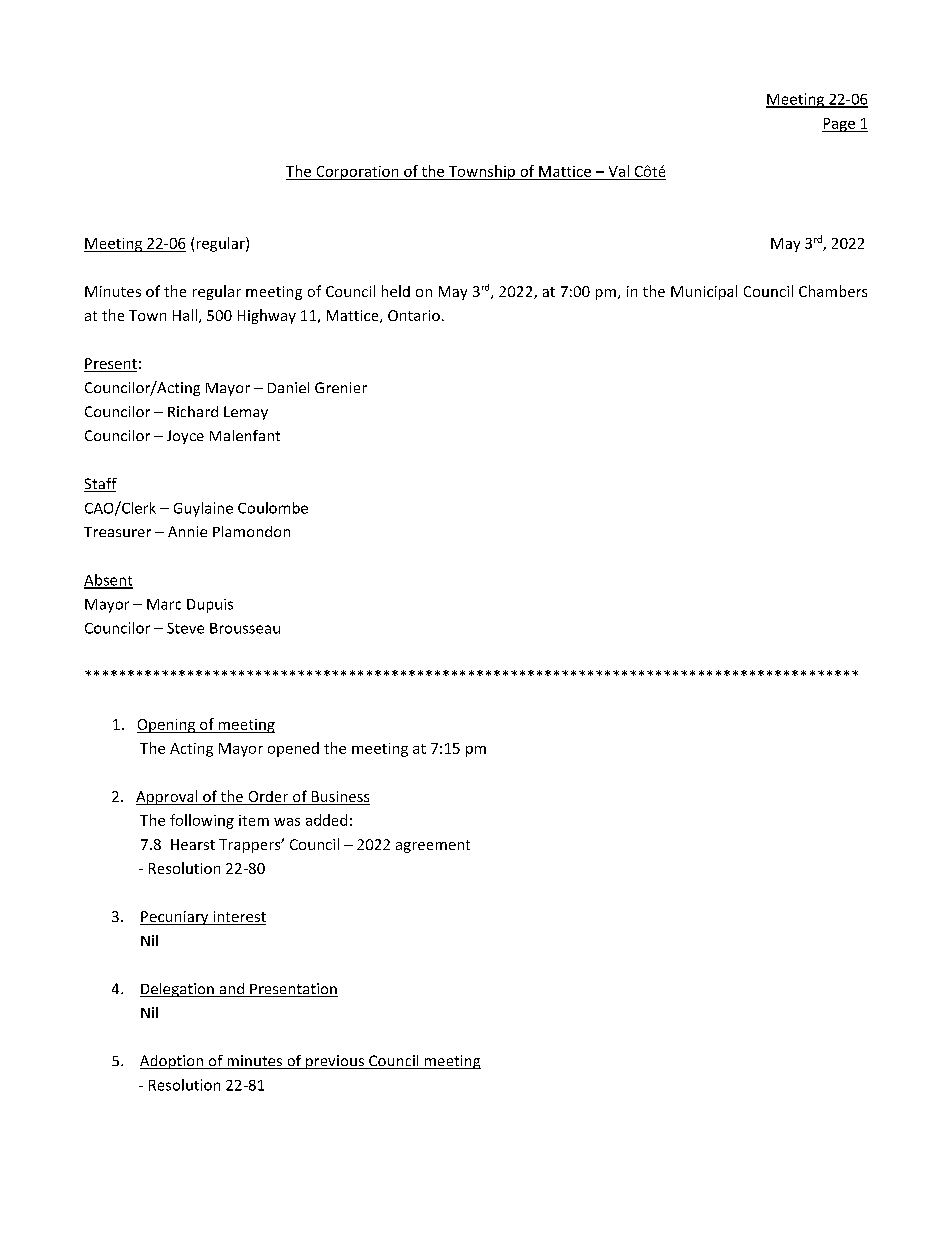  What do you see at coordinates (335, 1062) in the screenshot?
I see `previous` at bounding box center [335, 1062].
